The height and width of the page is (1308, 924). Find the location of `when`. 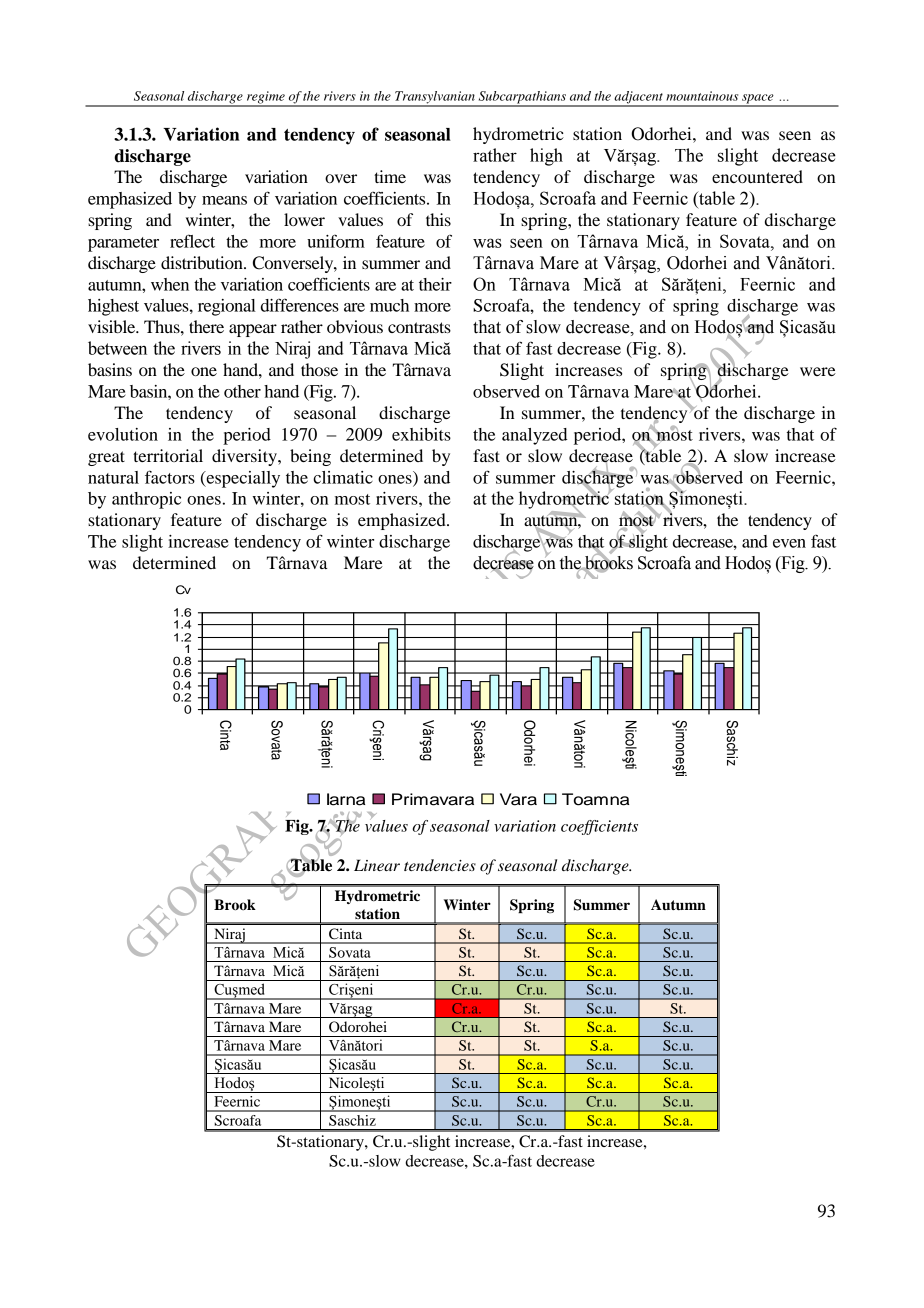

when is located at coordinates (170, 284).
